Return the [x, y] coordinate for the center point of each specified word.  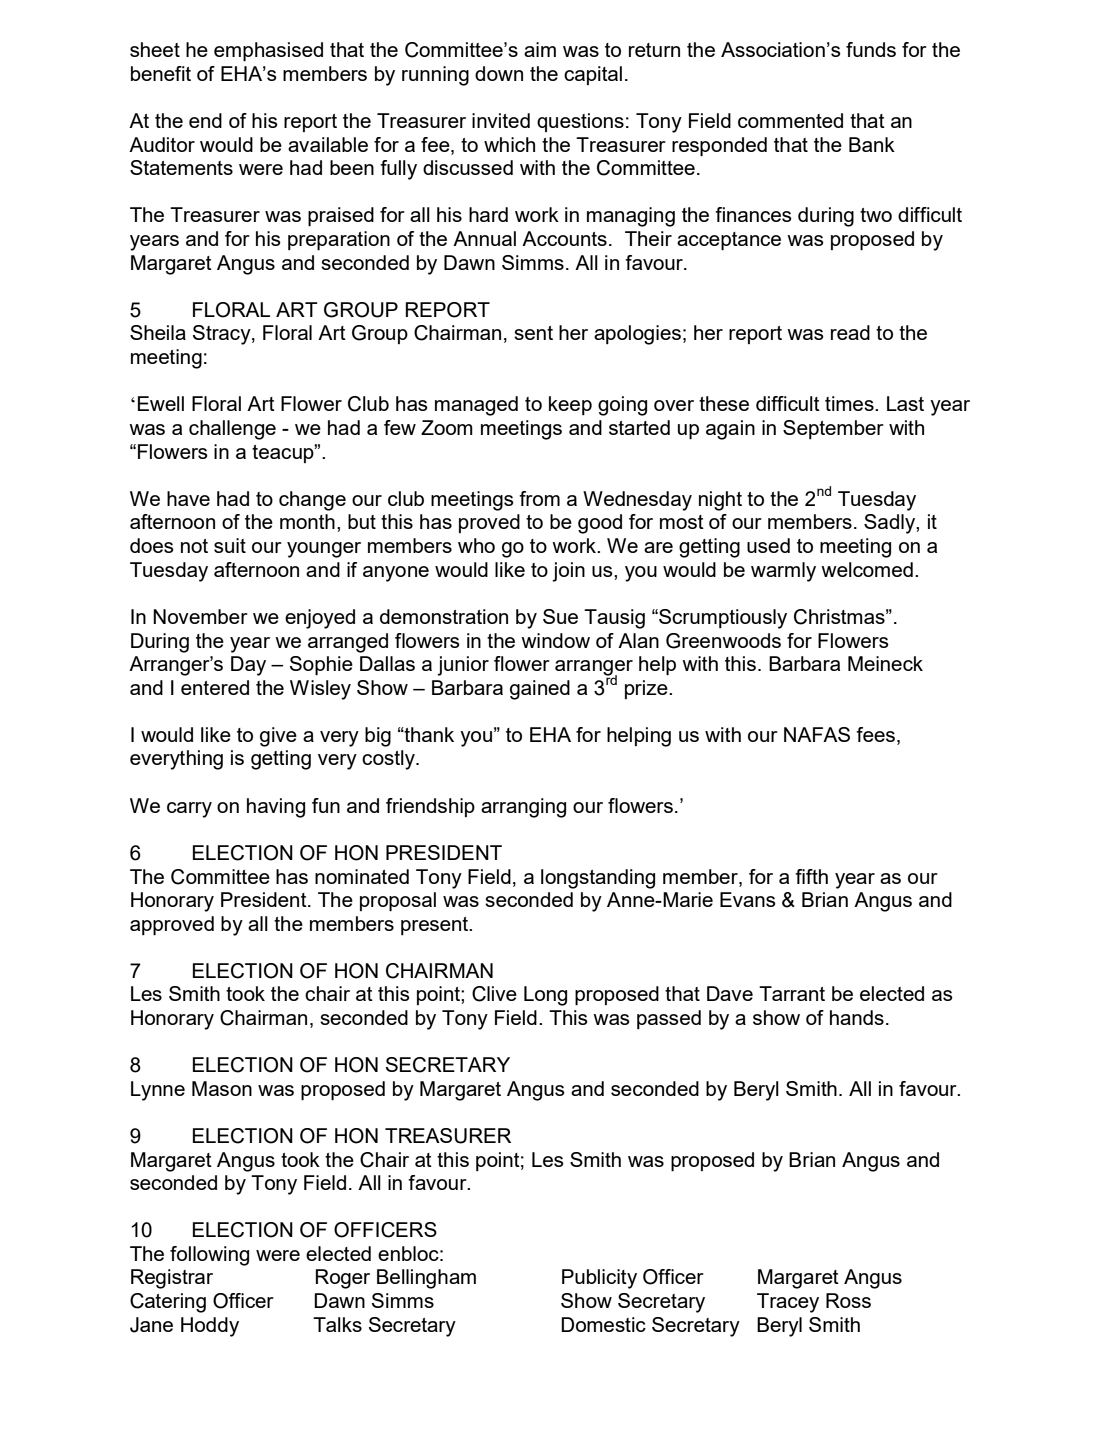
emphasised [268, 51]
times [850, 403]
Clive [494, 994]
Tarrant [792, 993]
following [209, 1256]
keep [570, 405]
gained [540, 690]
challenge [232, 430]
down [499, 73]
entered [215, 687]
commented [790, 120]
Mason [222, 1088]
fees [877, 736]
